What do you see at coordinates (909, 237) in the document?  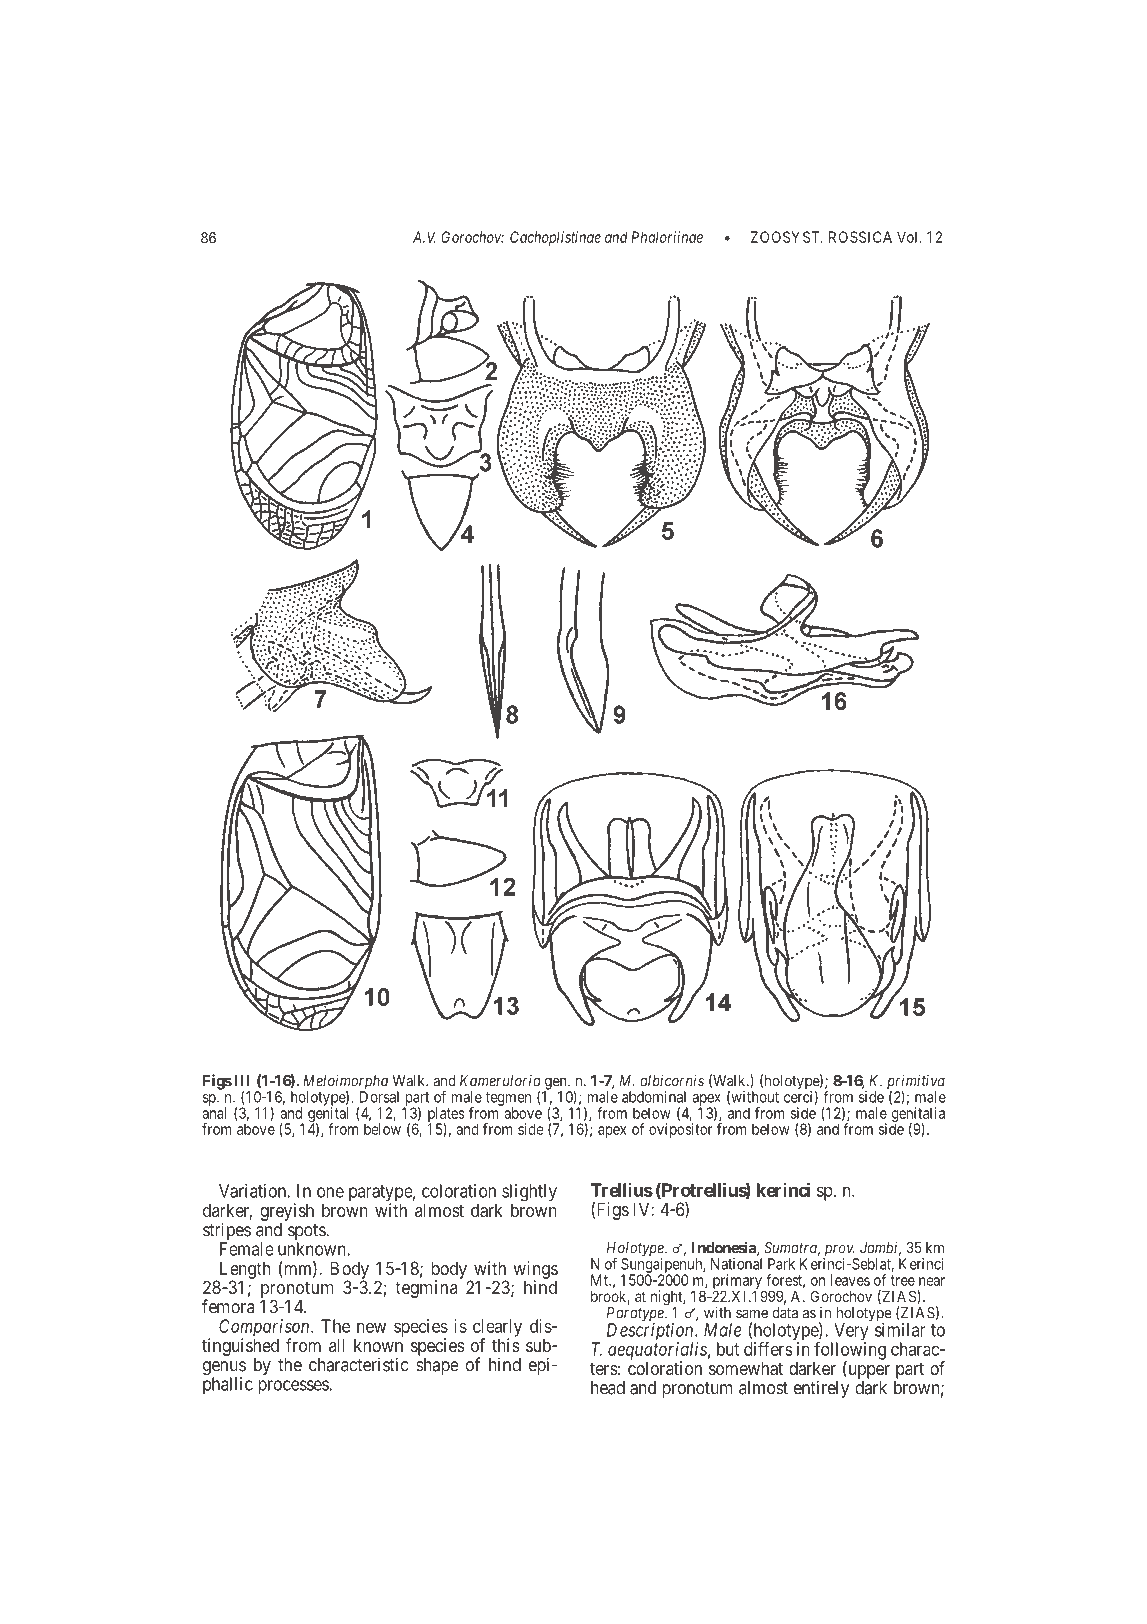 I see `Vol` at bounding box center [909, 237].
